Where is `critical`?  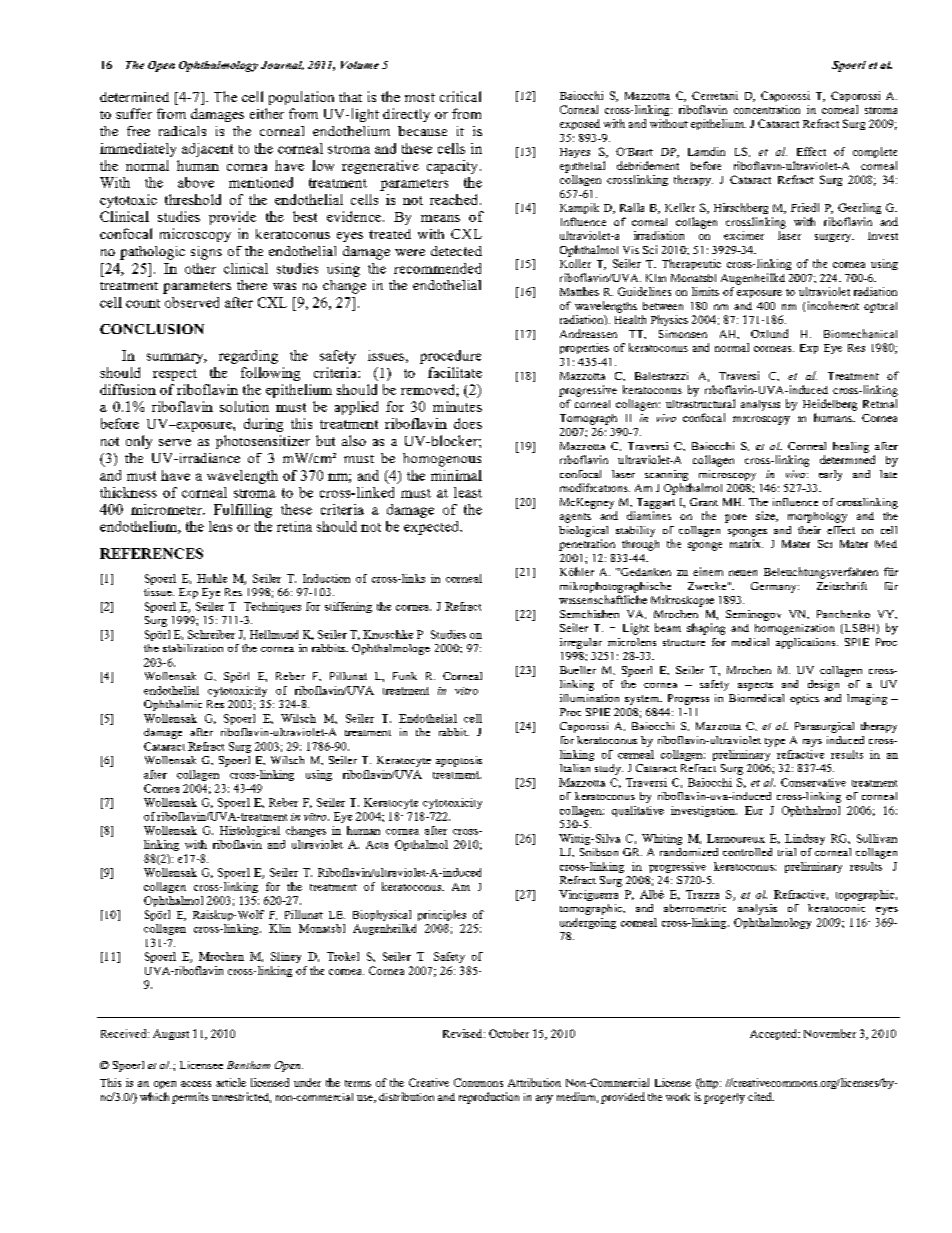 critical is located at coordinates (460, 96).
